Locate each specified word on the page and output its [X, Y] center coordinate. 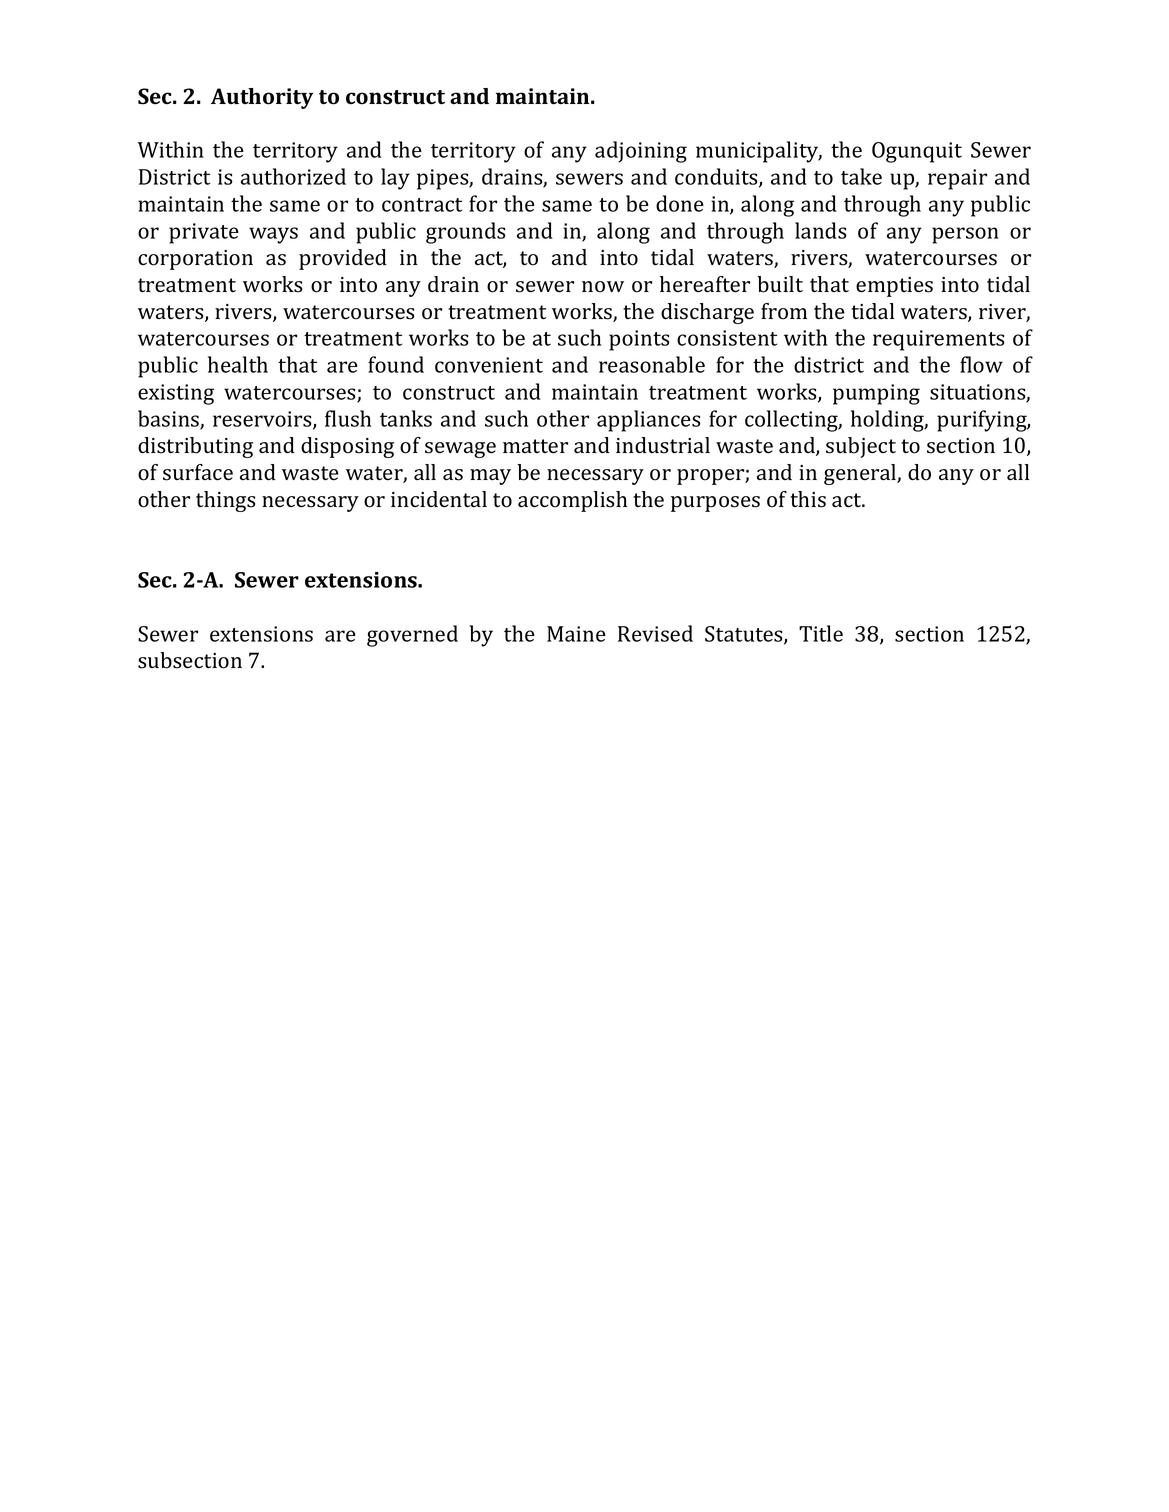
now [603, 287]
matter [535, 446]
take [861, 176]
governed [412, 636]
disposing [347, 447]
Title [821, 633]
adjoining [641, 152]
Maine [576, 634]
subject [861, 447]
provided [343, 259]
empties [894, 287]
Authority [262, 98]
